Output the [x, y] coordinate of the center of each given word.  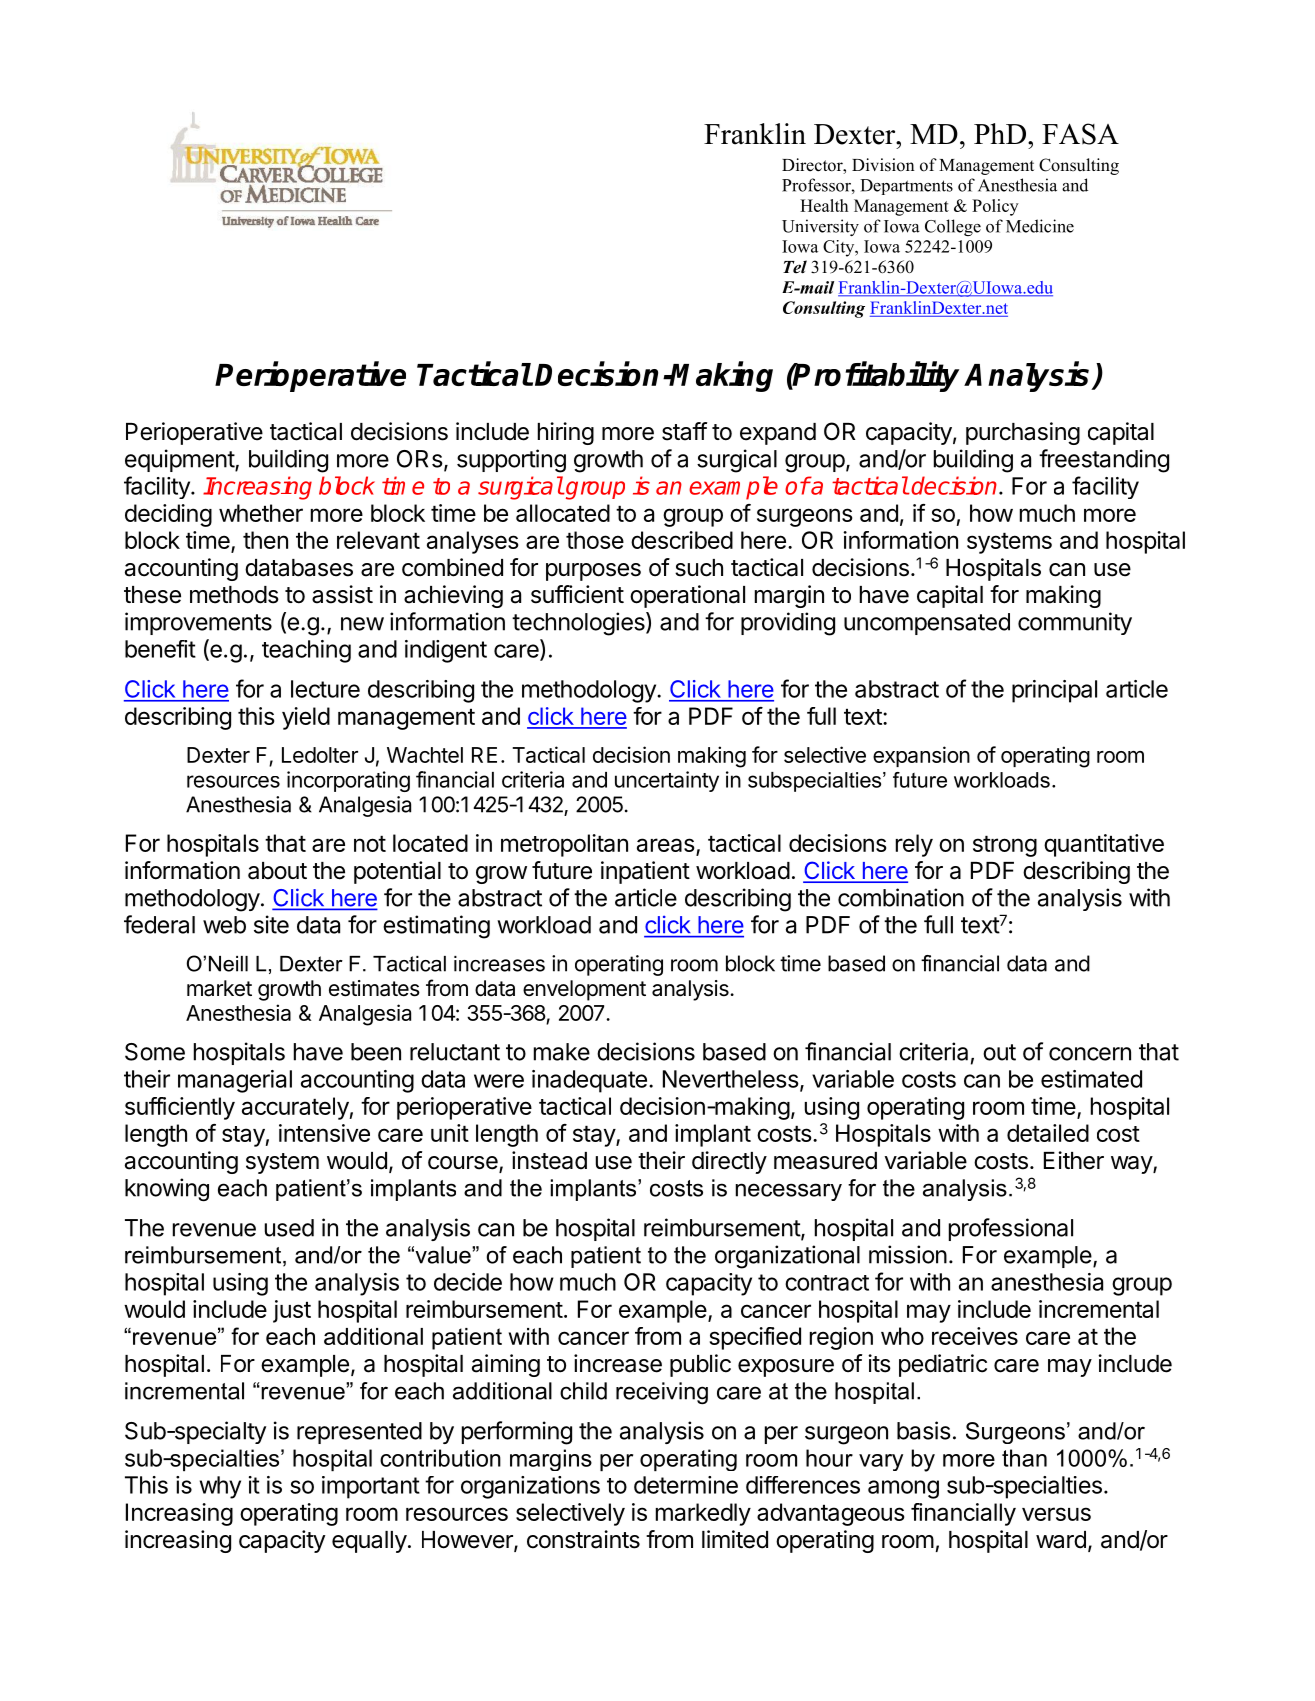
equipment [180, 460]
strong [1005, 846]
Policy [995, 207]
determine [686, 1485]
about [277, 871]
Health [824, 205]
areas [667, 846]
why [220, 1487]
